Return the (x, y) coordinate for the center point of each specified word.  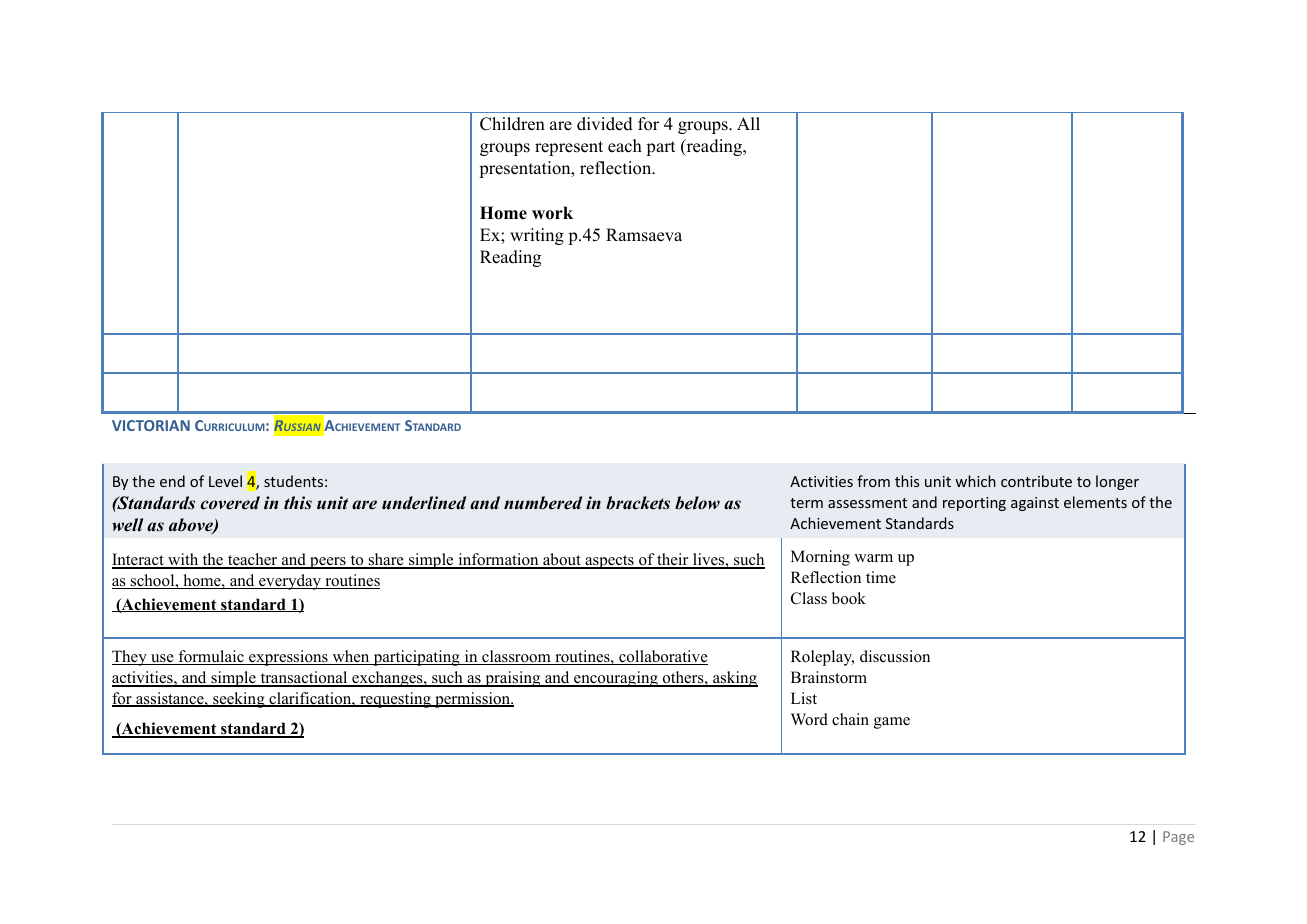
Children (512, 124)
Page (1178, 838)
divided (605, 124)
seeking (239, 700)
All (748, 123)
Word (809, 719)
